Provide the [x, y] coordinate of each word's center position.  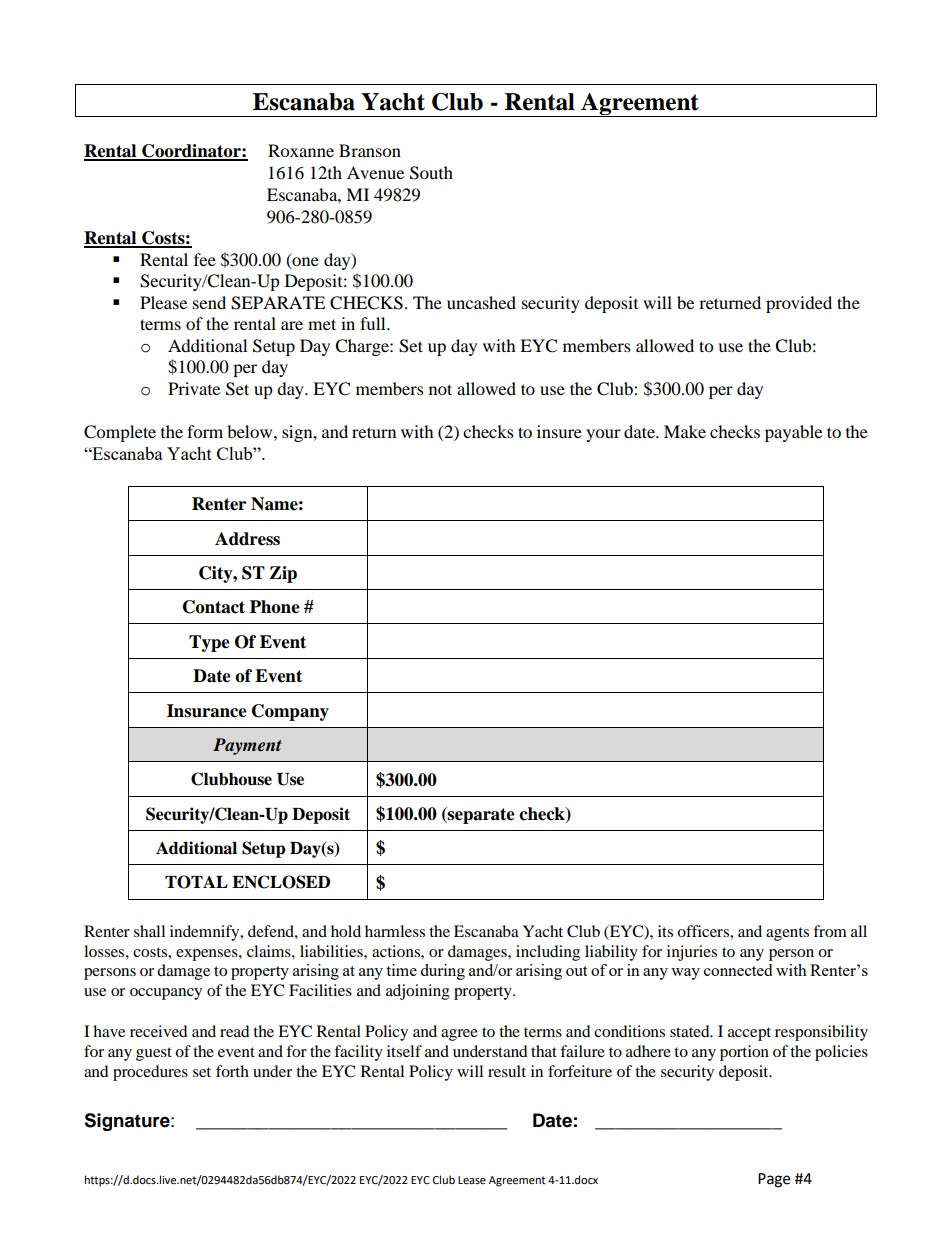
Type [209, 643]
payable [793, 433]
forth [232, 1071]
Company [290, 712]
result [507, 1071]
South [431, 173]
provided [799, 304]
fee [205, 259]
